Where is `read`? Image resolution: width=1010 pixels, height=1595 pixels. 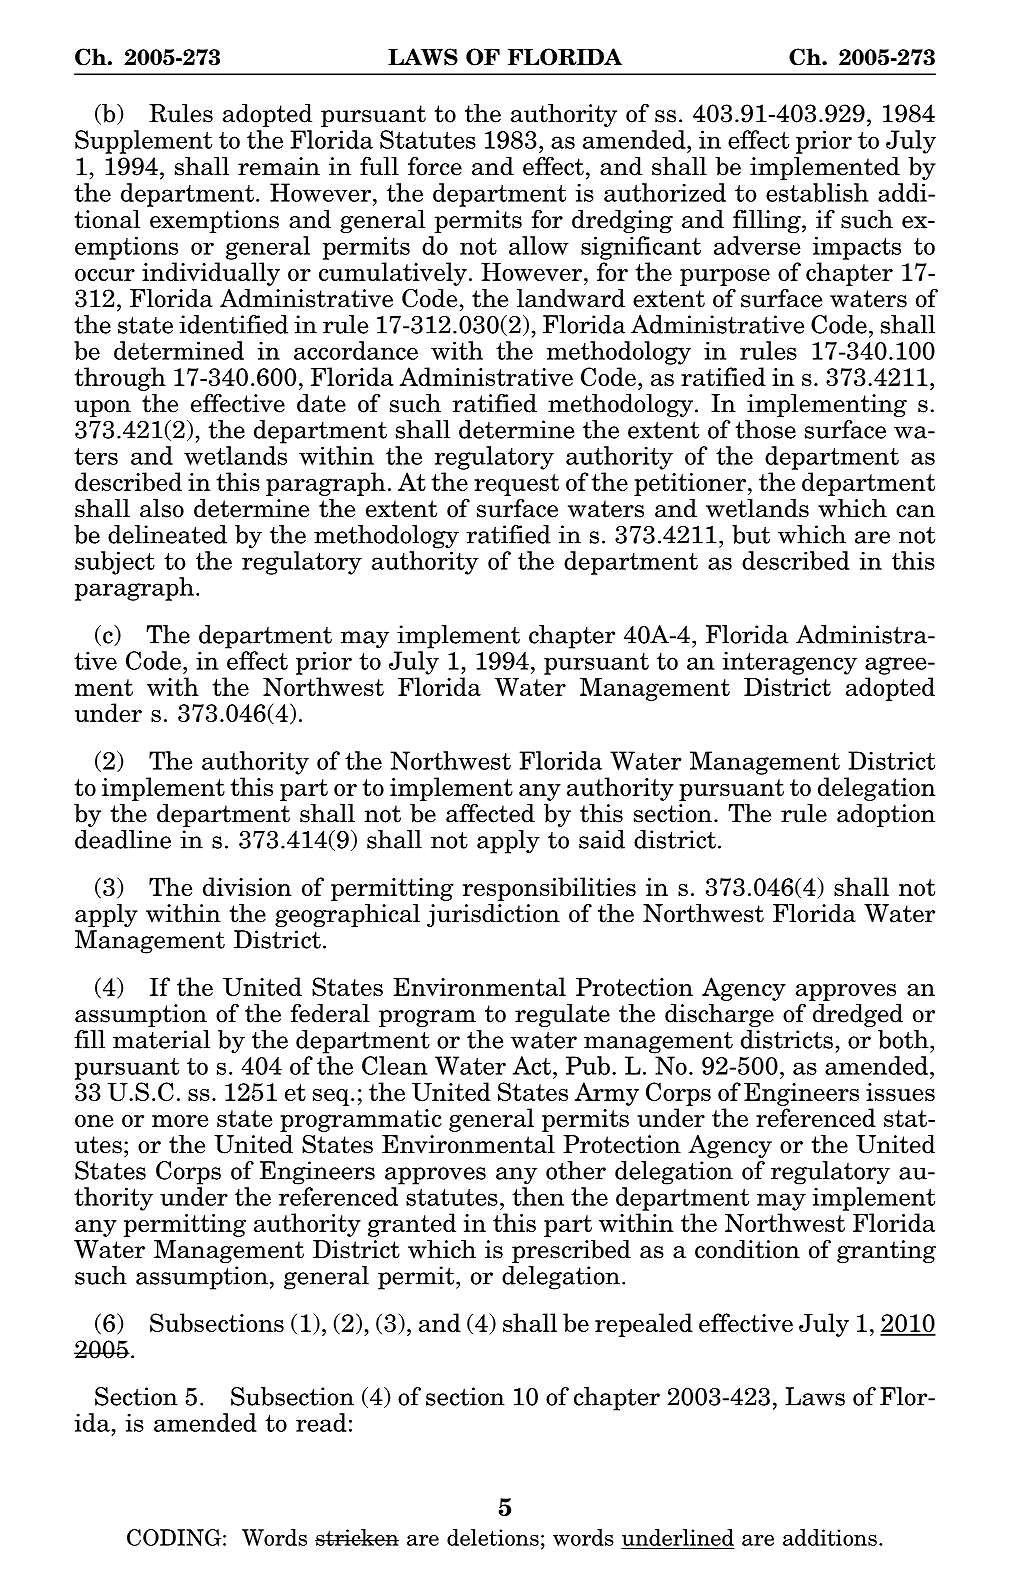
read is located at coordinates (321, 1422).
